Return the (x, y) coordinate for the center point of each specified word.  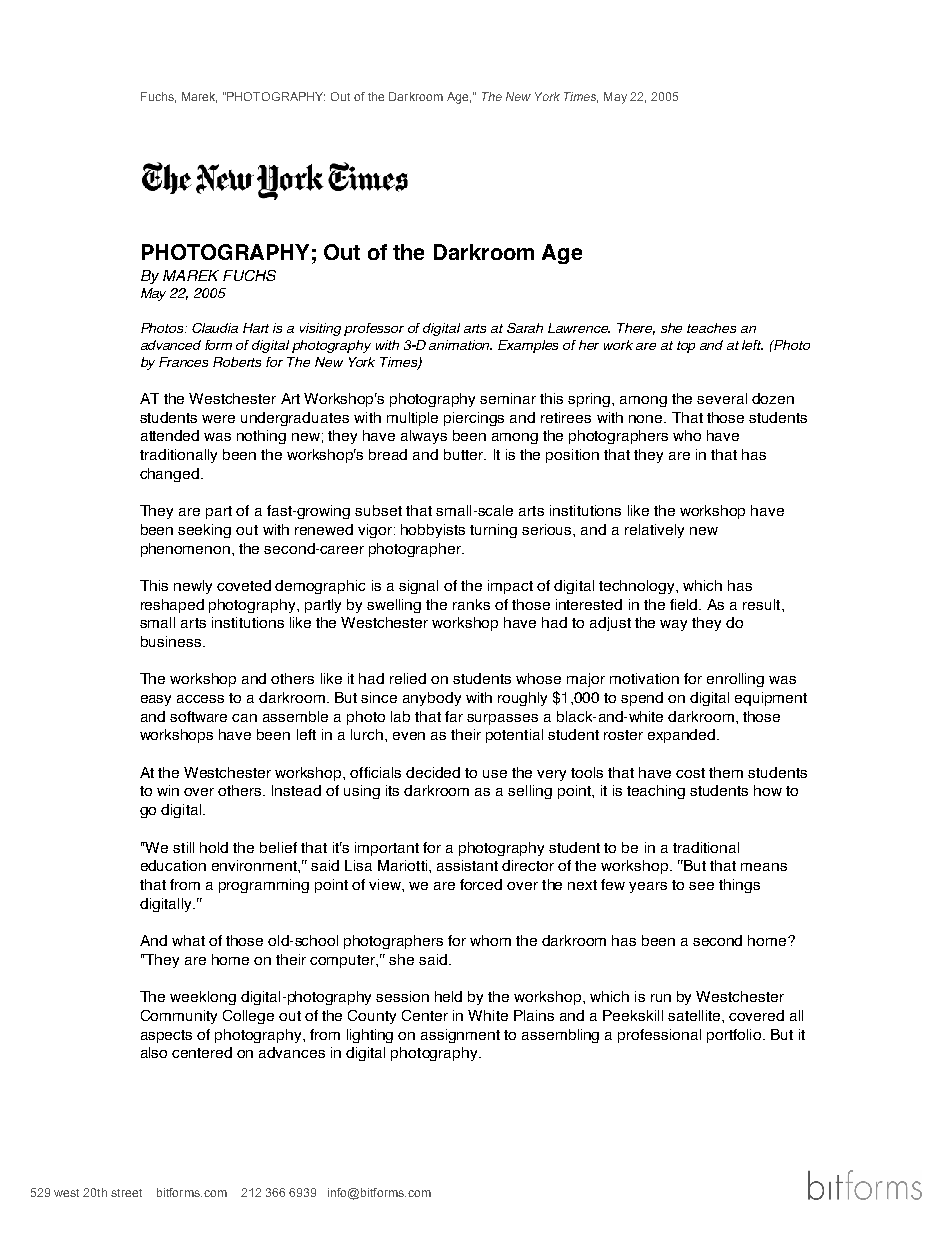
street (126, 1193)
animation (460, 345)
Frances (183, 362)
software (198, 716)
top (686, 347)
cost (690, 773)
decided (433, 772)
